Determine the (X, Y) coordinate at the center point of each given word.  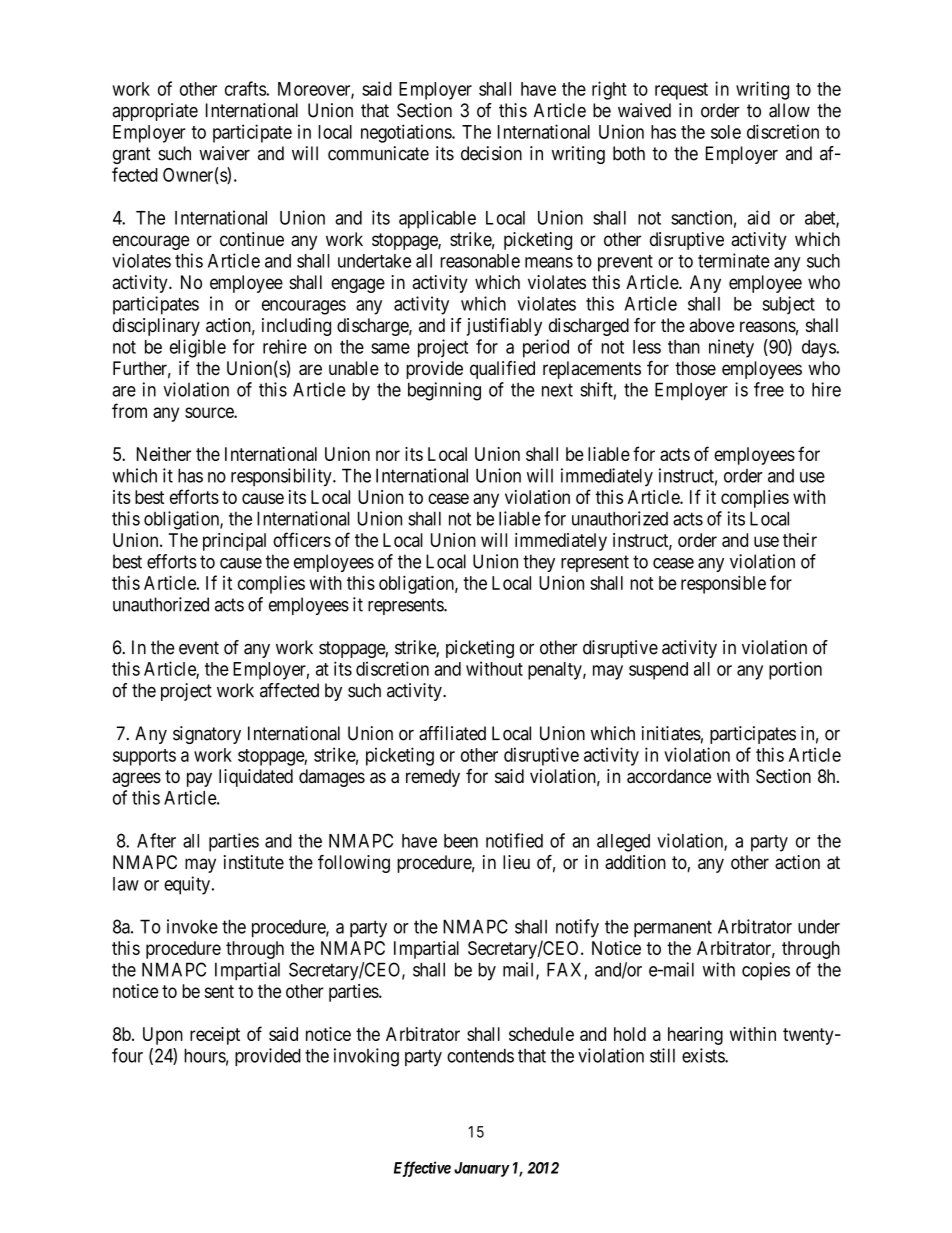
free (769, 389)
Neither (164, 454)
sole (726, 132)
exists (704, 1055)
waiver (224, 153)
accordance (669, 776)
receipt (215, 1036)
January (482, 1169)
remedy (433, 778)
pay (199, 779)
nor (388, 455)
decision (491, 153)
